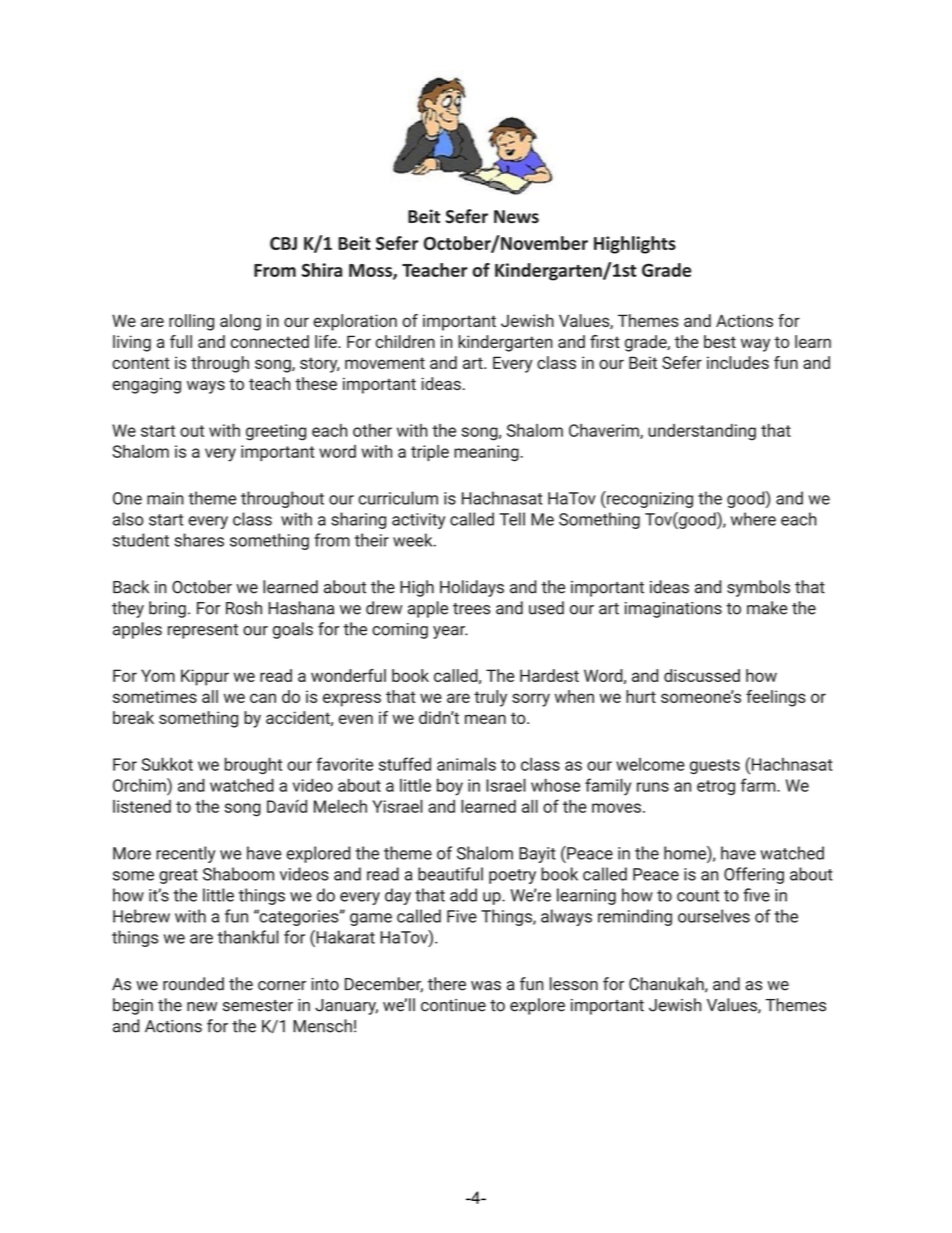  What do you see at coordinates (516, 217) in the screenshot?
I see `News` at bounding box center [516, 217].
